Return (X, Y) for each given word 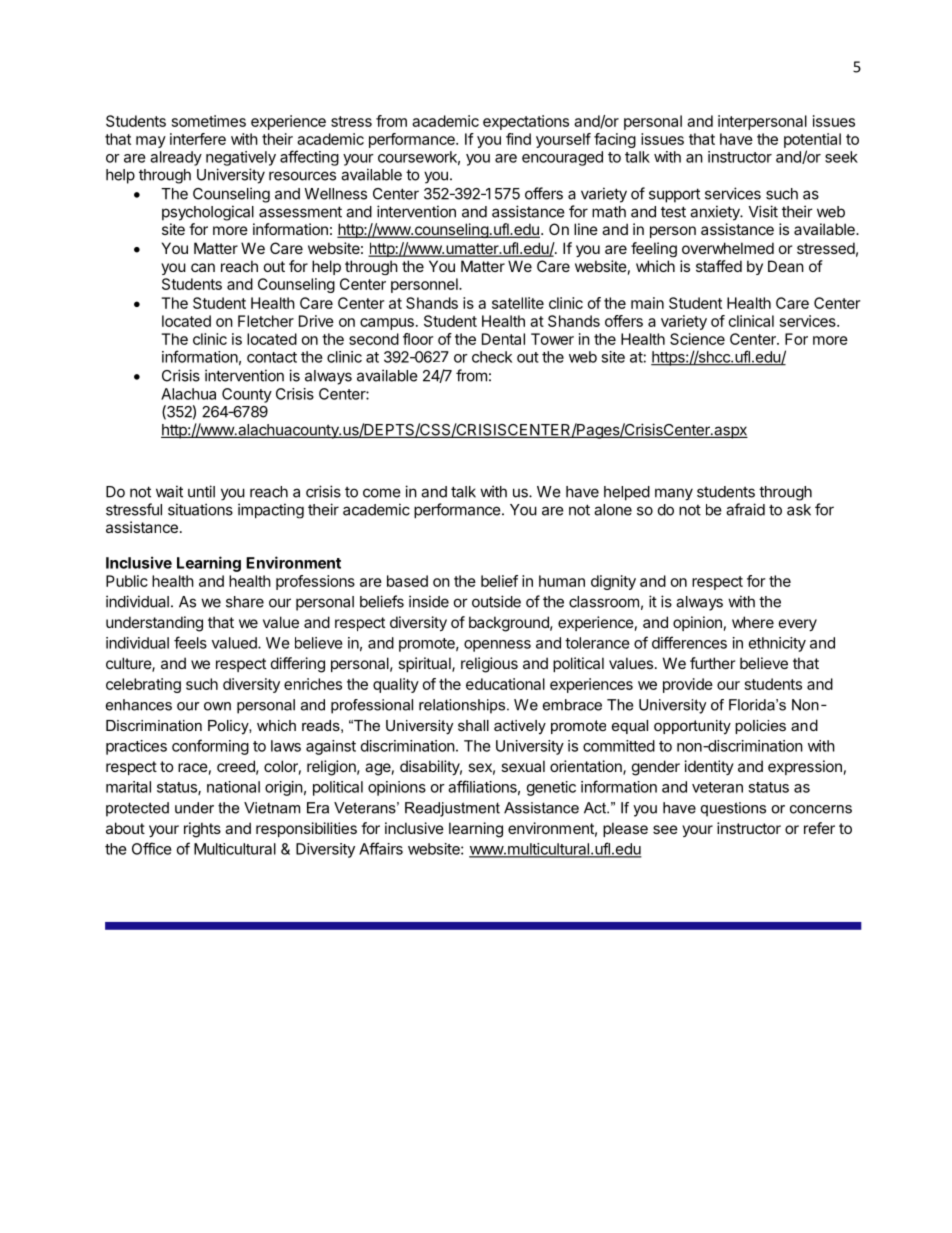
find (518, 139)
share (245, 602)
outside (496, 601)
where (753, 622)
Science (697, 339)
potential (812, 140)
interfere (198, 139)
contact (272, 357)
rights (202, 830)
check (492, 357)
